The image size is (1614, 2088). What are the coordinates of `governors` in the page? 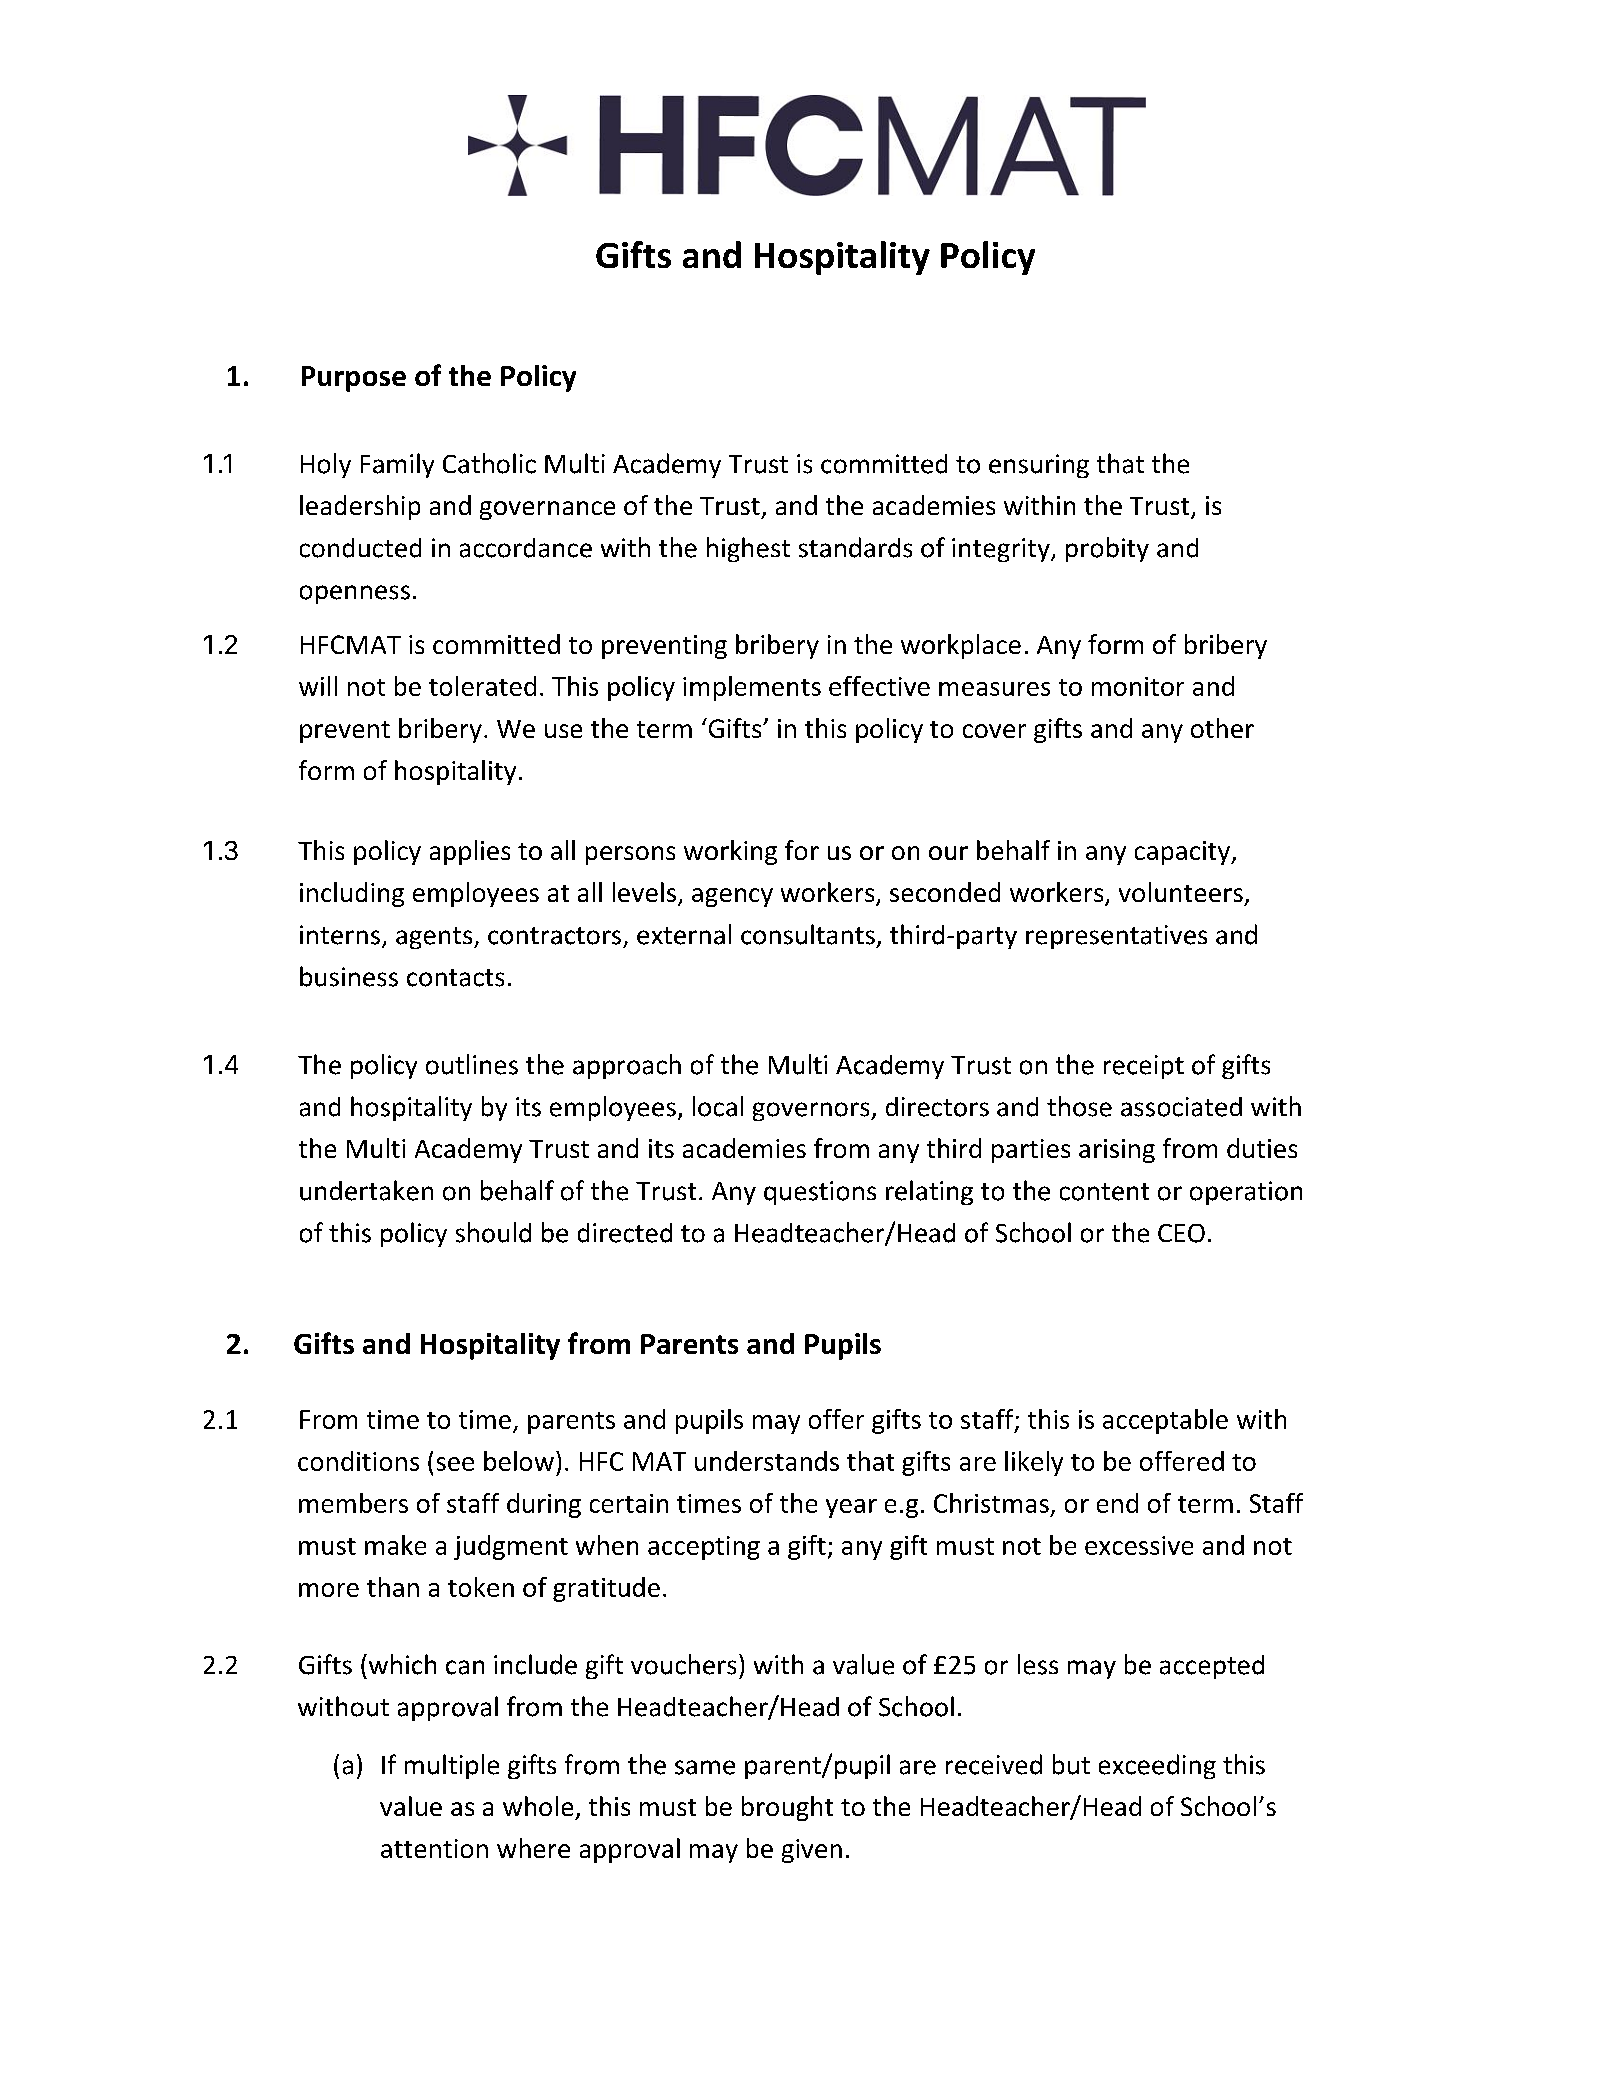 It's located at (812, 1111).
